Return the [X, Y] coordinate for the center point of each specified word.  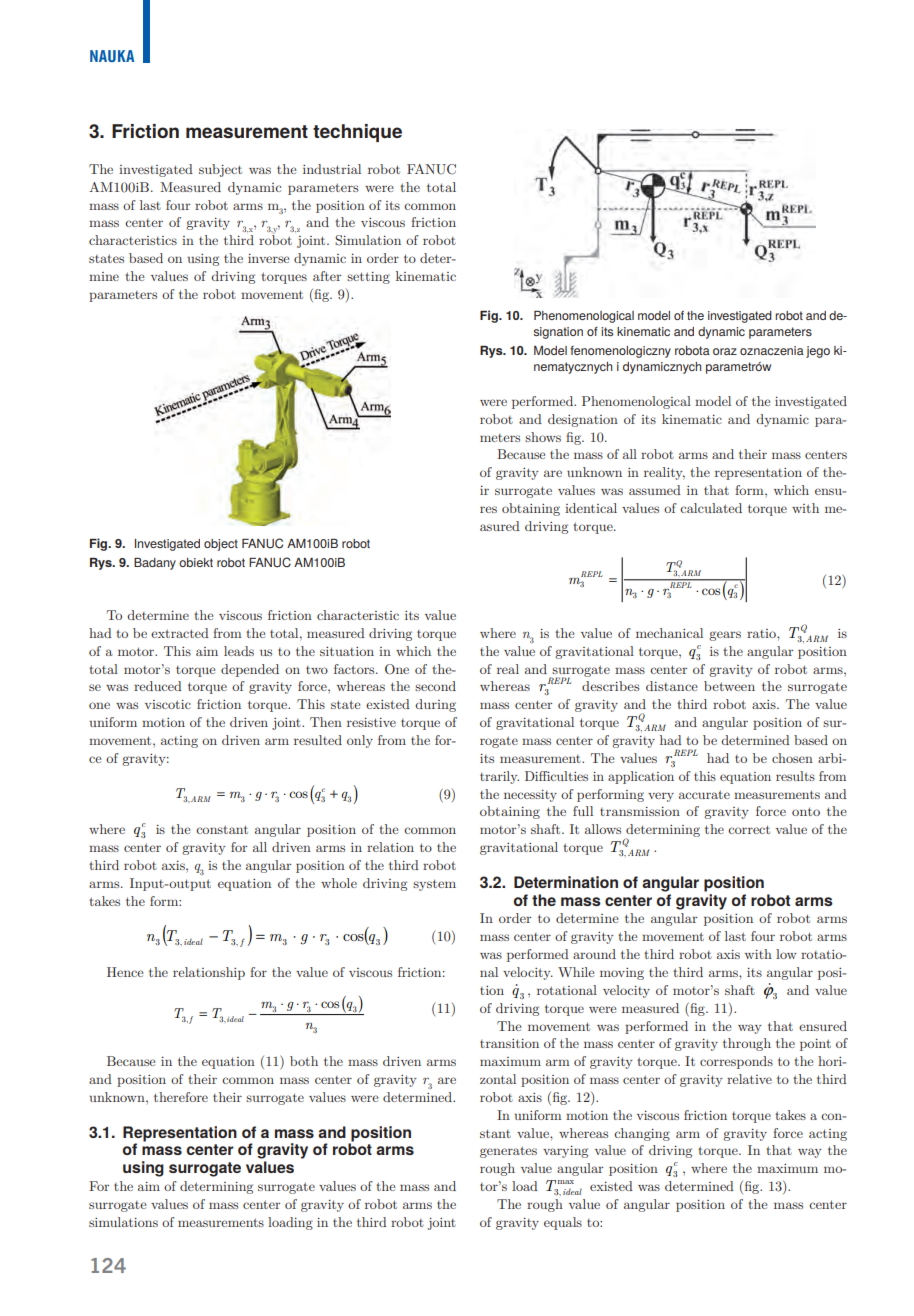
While [576, 972]
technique [357, 133]
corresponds [736, 1062]
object [221, 545]
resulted [318, 740]
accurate [704, 794]
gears [725, 636]
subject [220, 170]
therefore [181, 1097]
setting [368, 278]
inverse [268, 258]
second [435, 686]
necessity [530, 796]
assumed [655, 490]
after [327, 276]
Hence [125, 972]
